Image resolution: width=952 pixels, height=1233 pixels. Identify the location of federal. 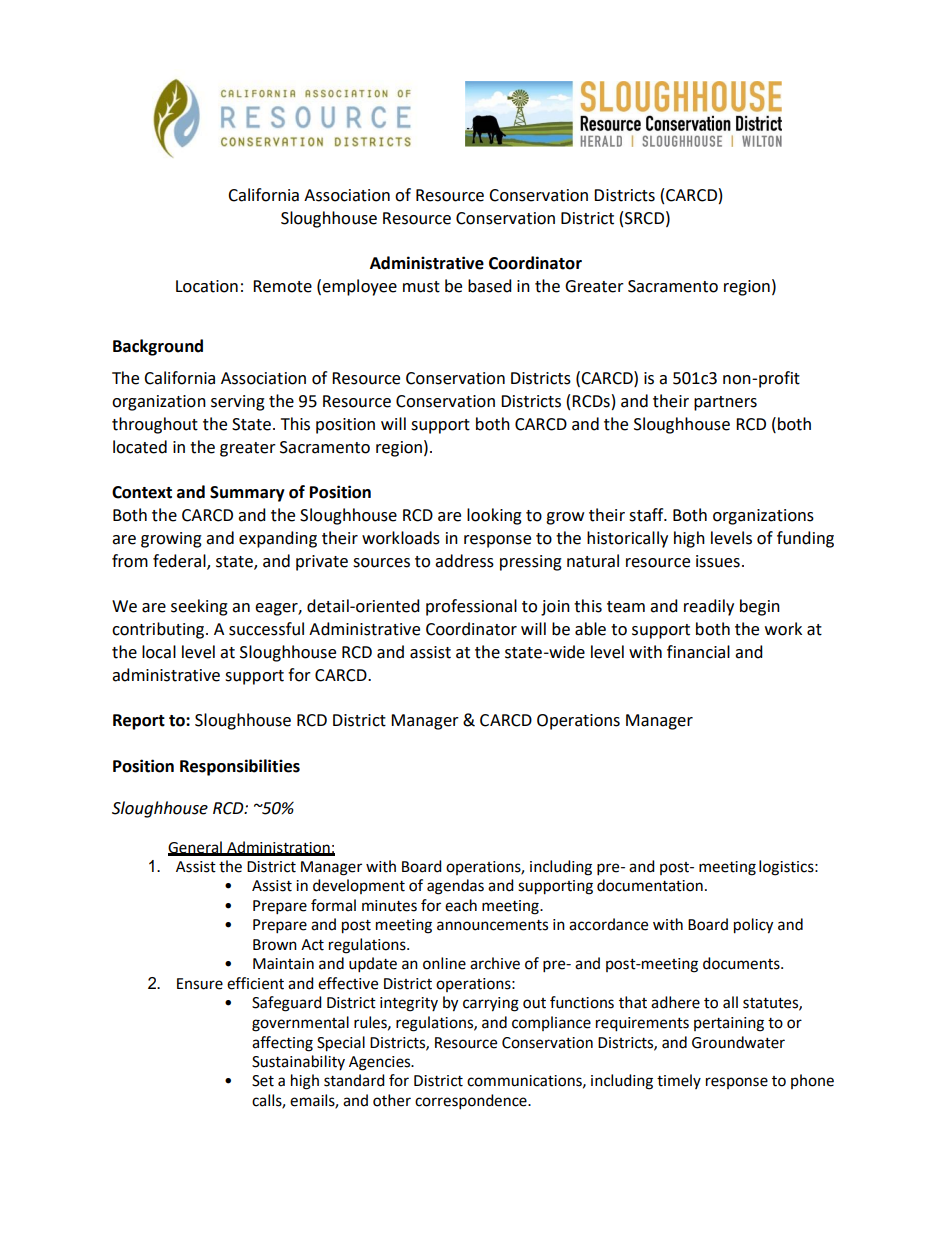
(180, 561).
